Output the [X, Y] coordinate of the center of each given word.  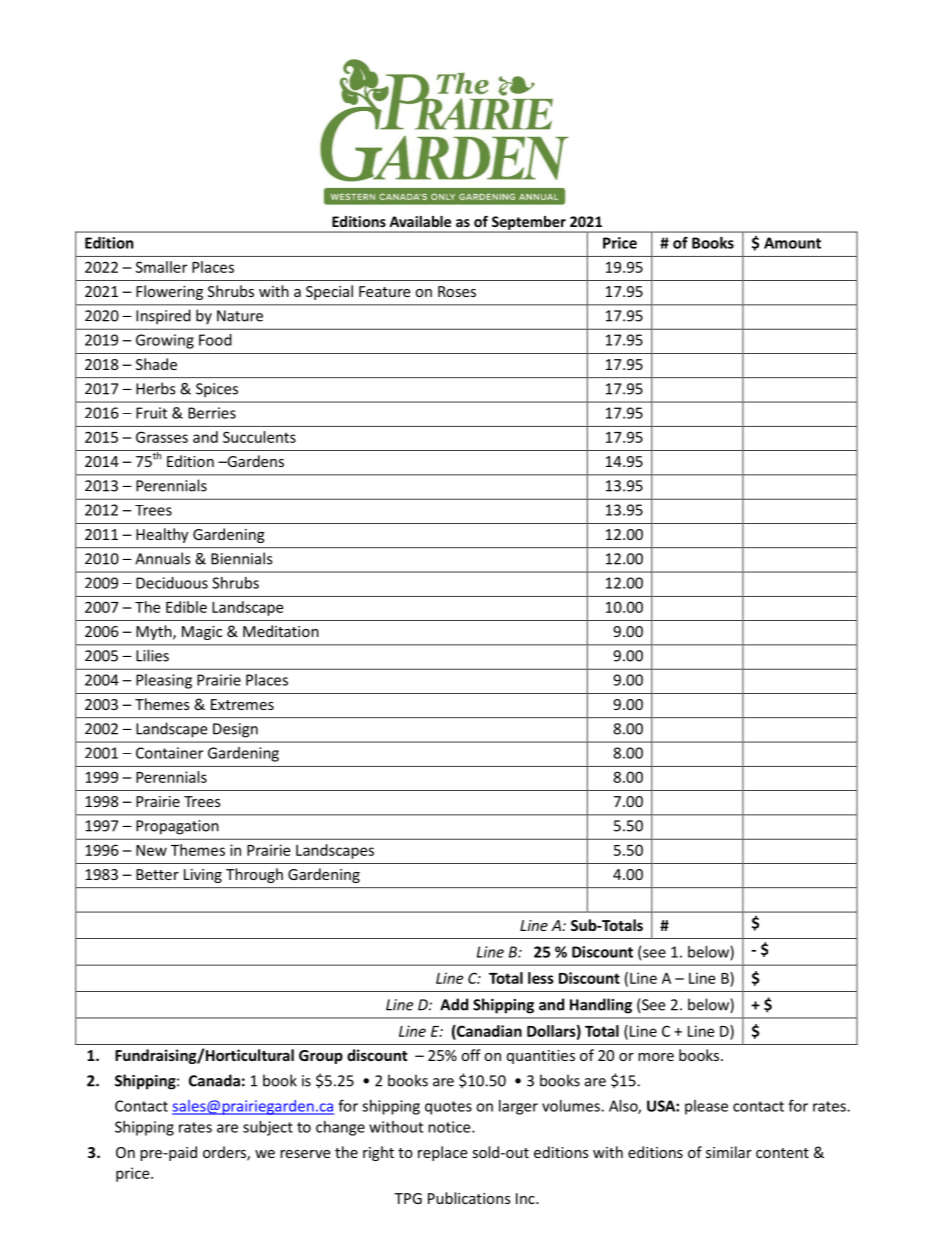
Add [454, 1004]
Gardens [254, 461]
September [528, 224]
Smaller [161, 267]
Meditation [281, 631]
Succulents [259, 437]
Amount [792, 243]
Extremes [242, 704]
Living [203, 876]
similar [729, 1152]
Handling [601, 1006]
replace [442, 1153]
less [541, 978]
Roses [457, 291]
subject [268, 1128]
